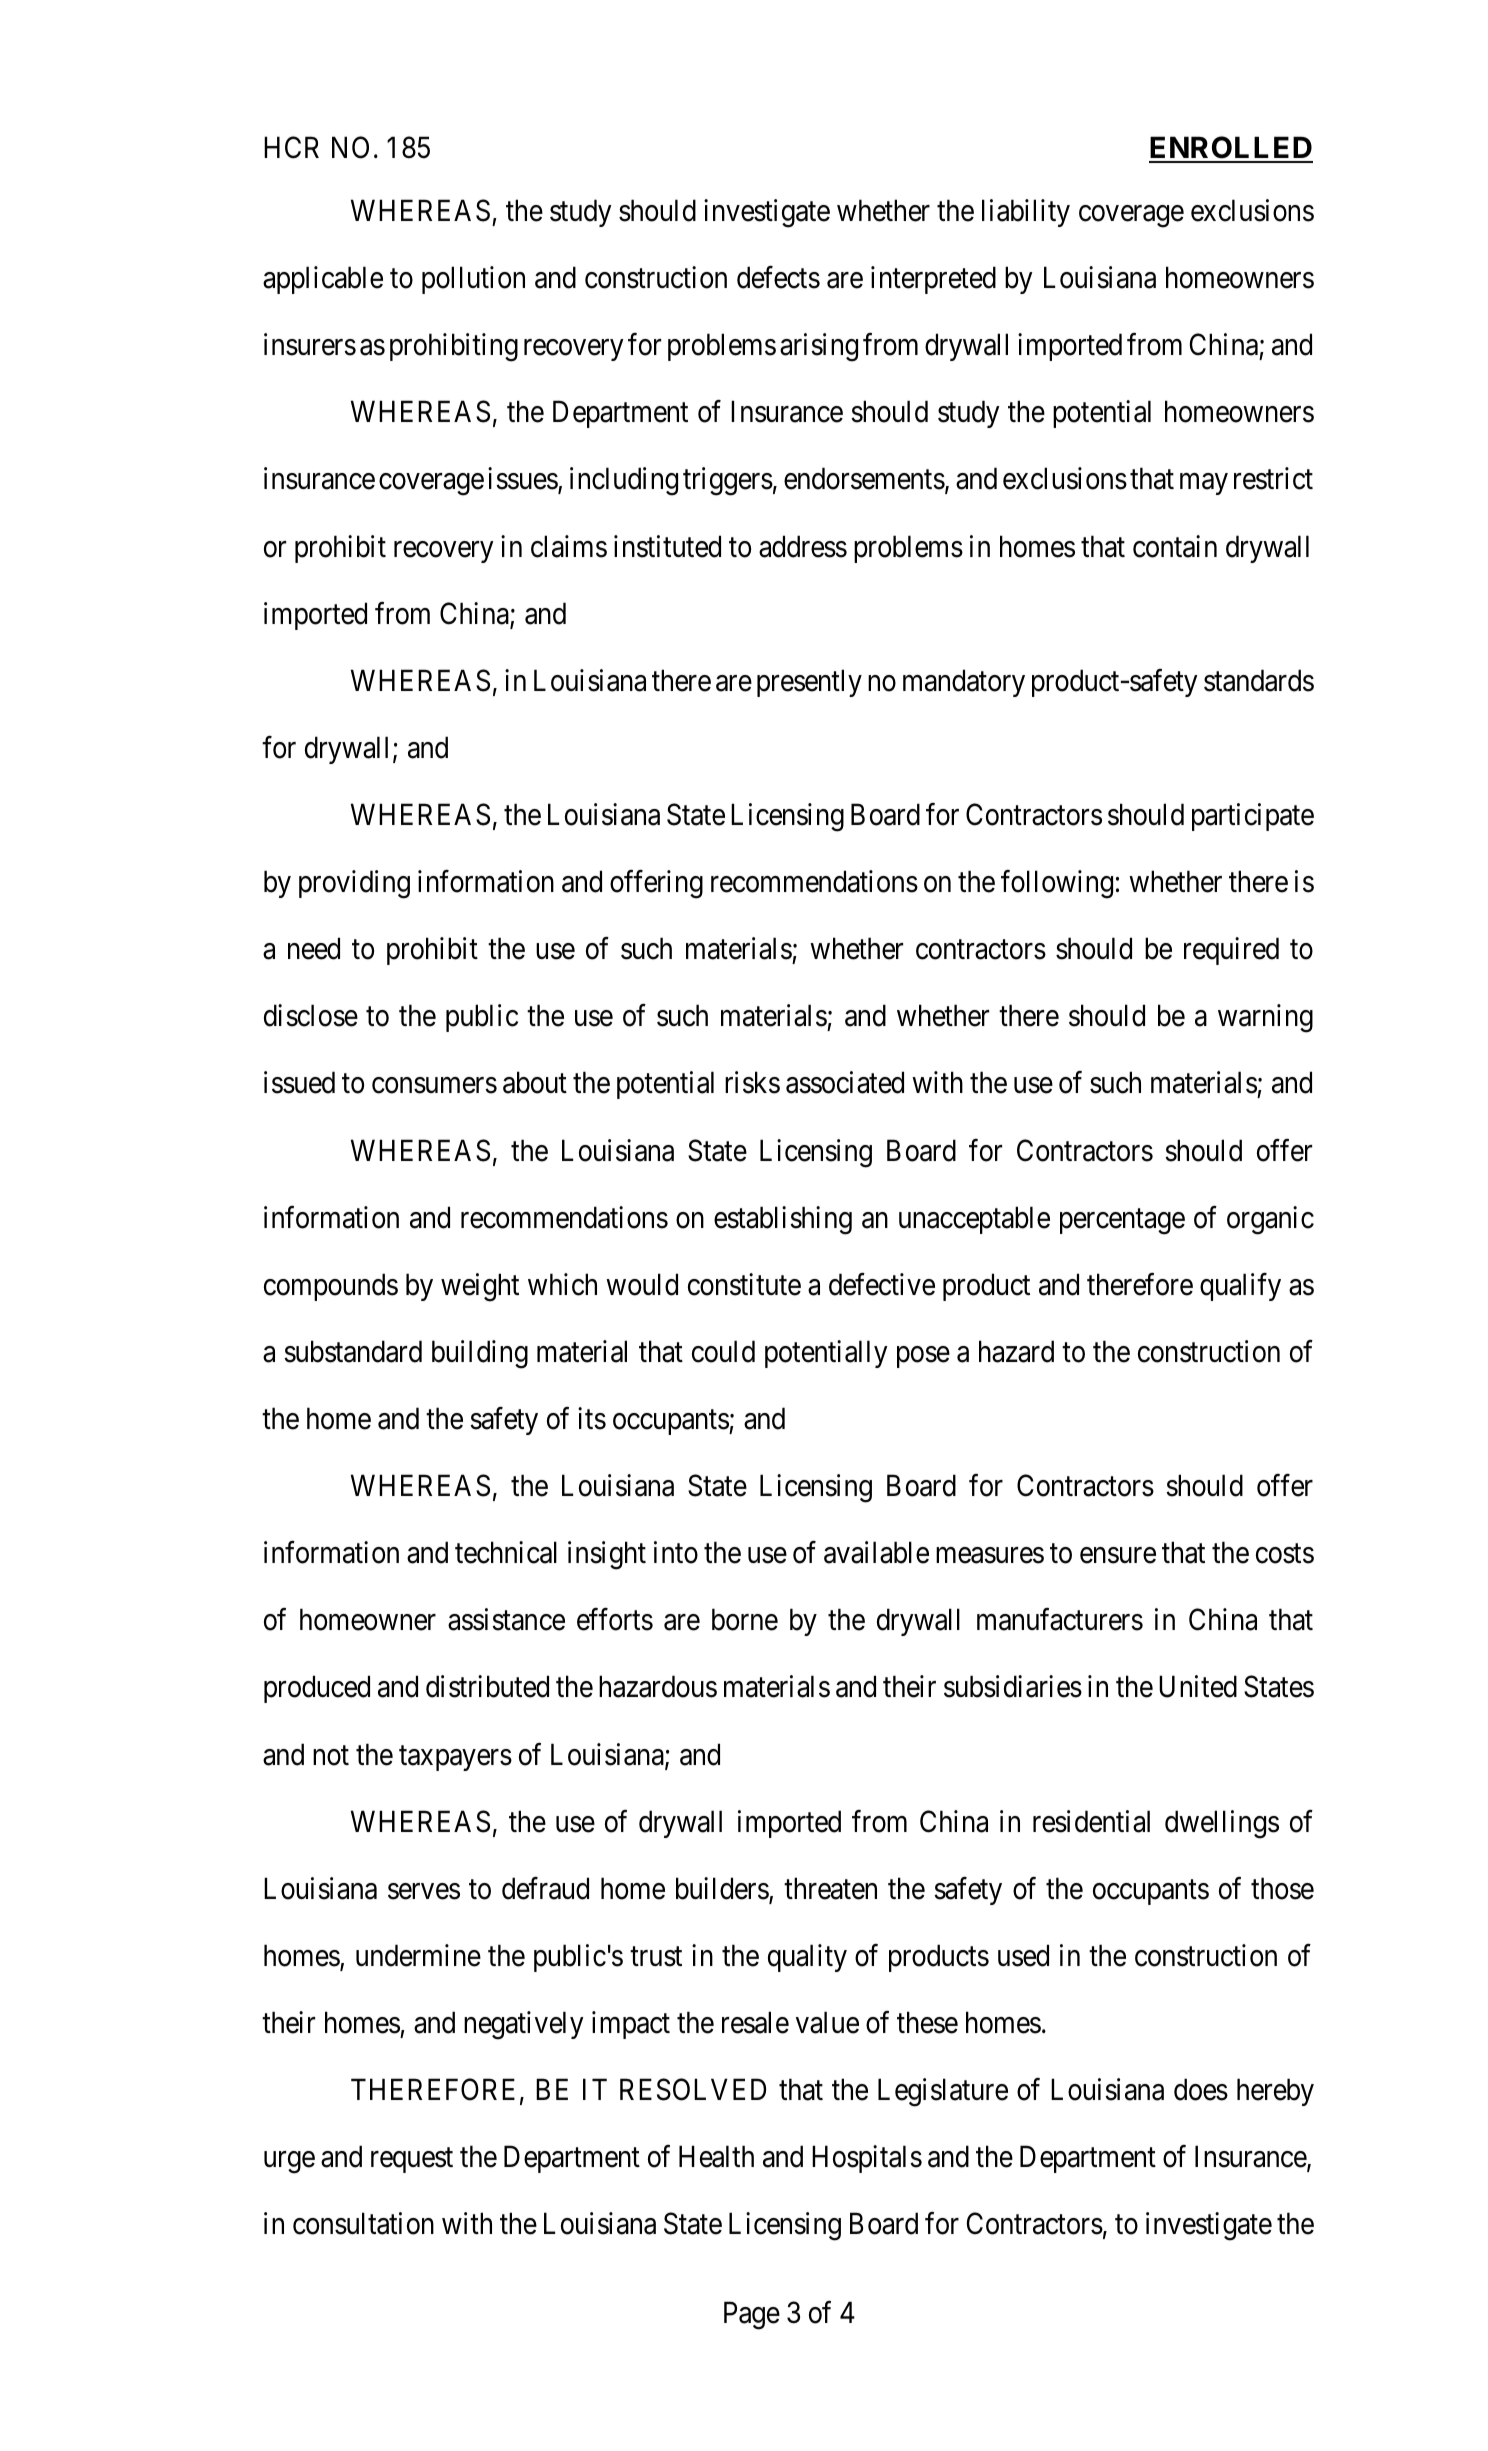 This image has height=2451, width=1488. I want to click on ENROLLED, so click(1231, 149).
